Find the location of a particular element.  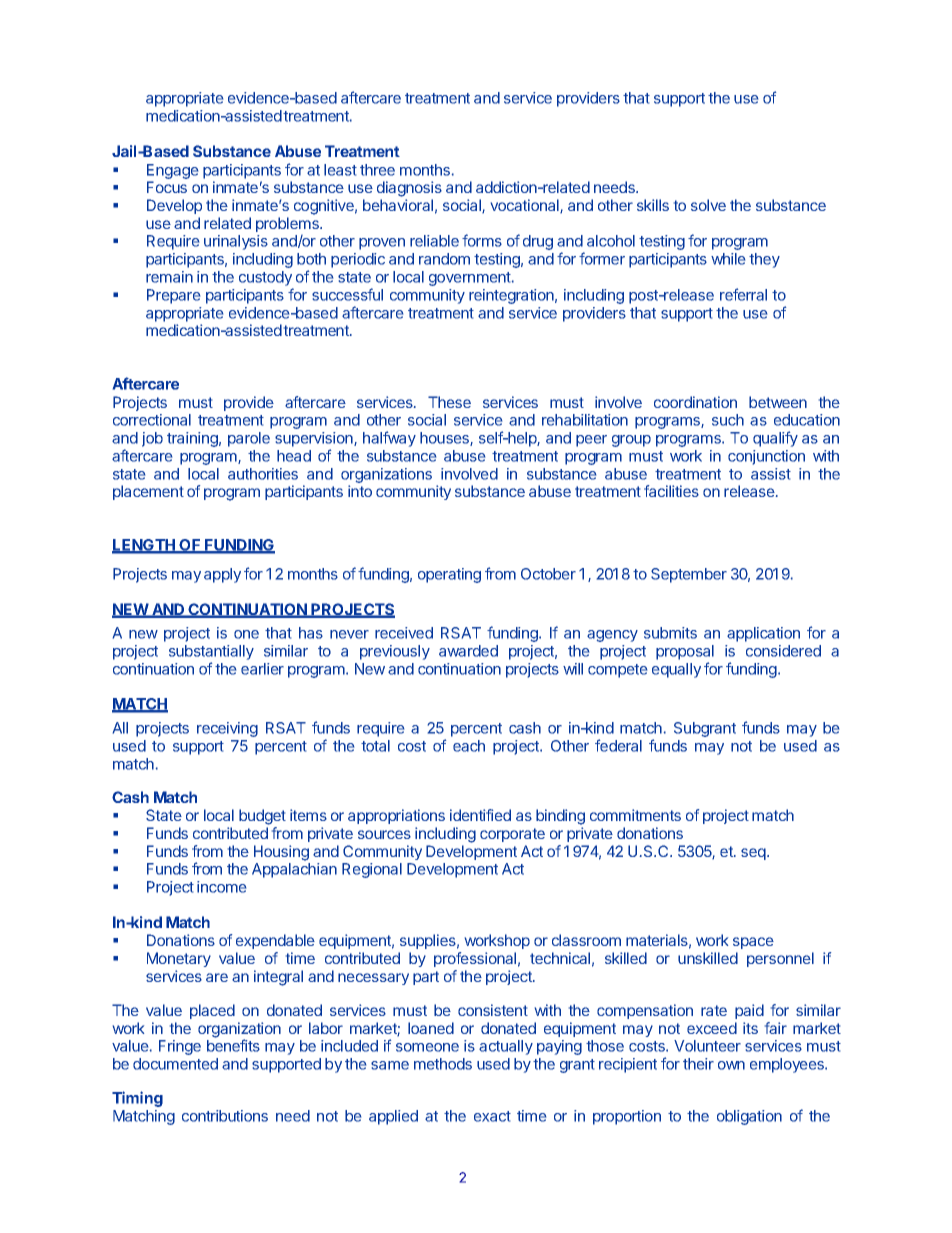

contributions is located at coordinates (225, 1116).
